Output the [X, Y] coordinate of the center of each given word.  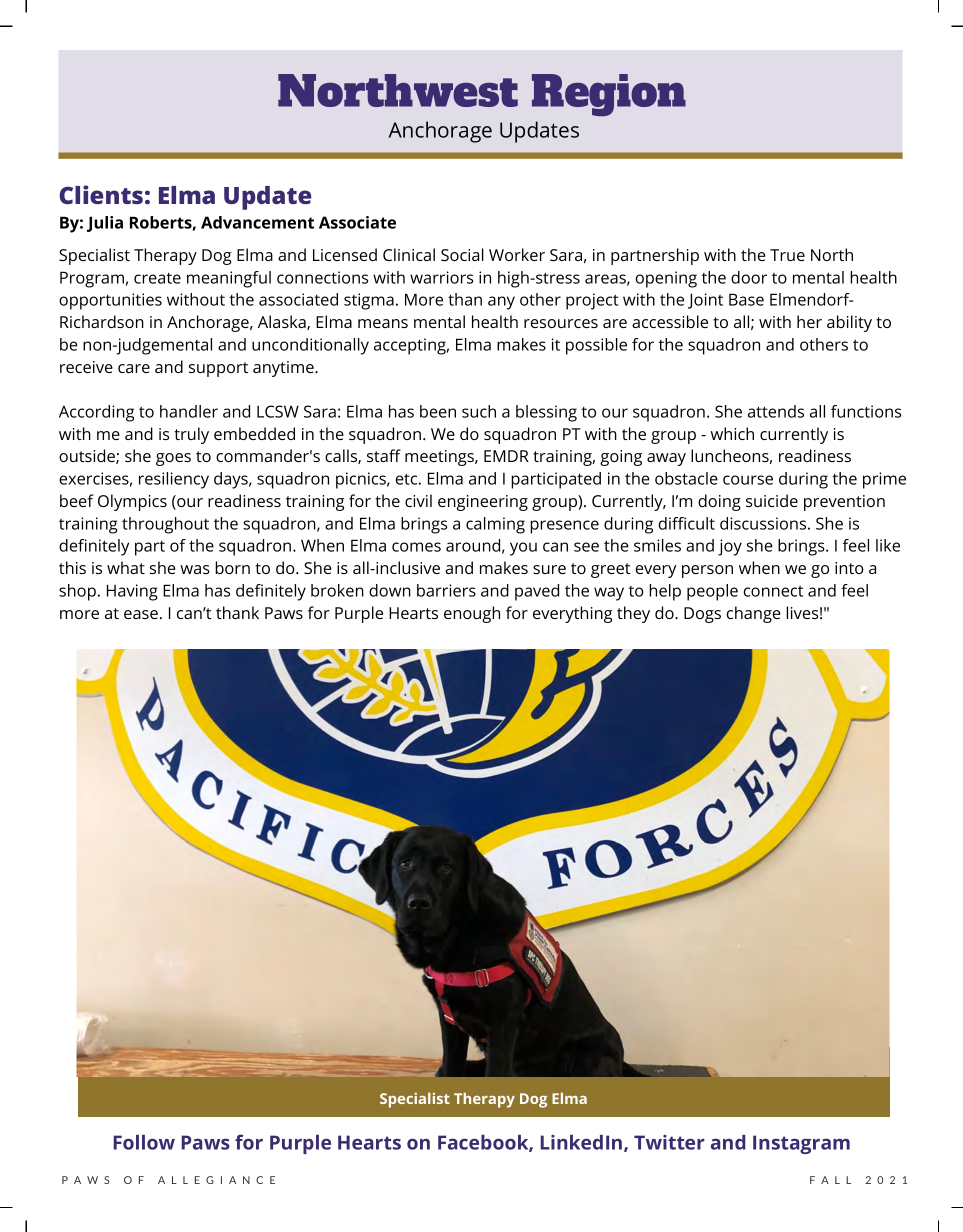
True [787, 255]
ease [141, 614]
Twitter [669, 1142]
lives [802, 612]
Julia [105, 224]
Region [609, 95]
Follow [144, 1142]
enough [472, 614]
